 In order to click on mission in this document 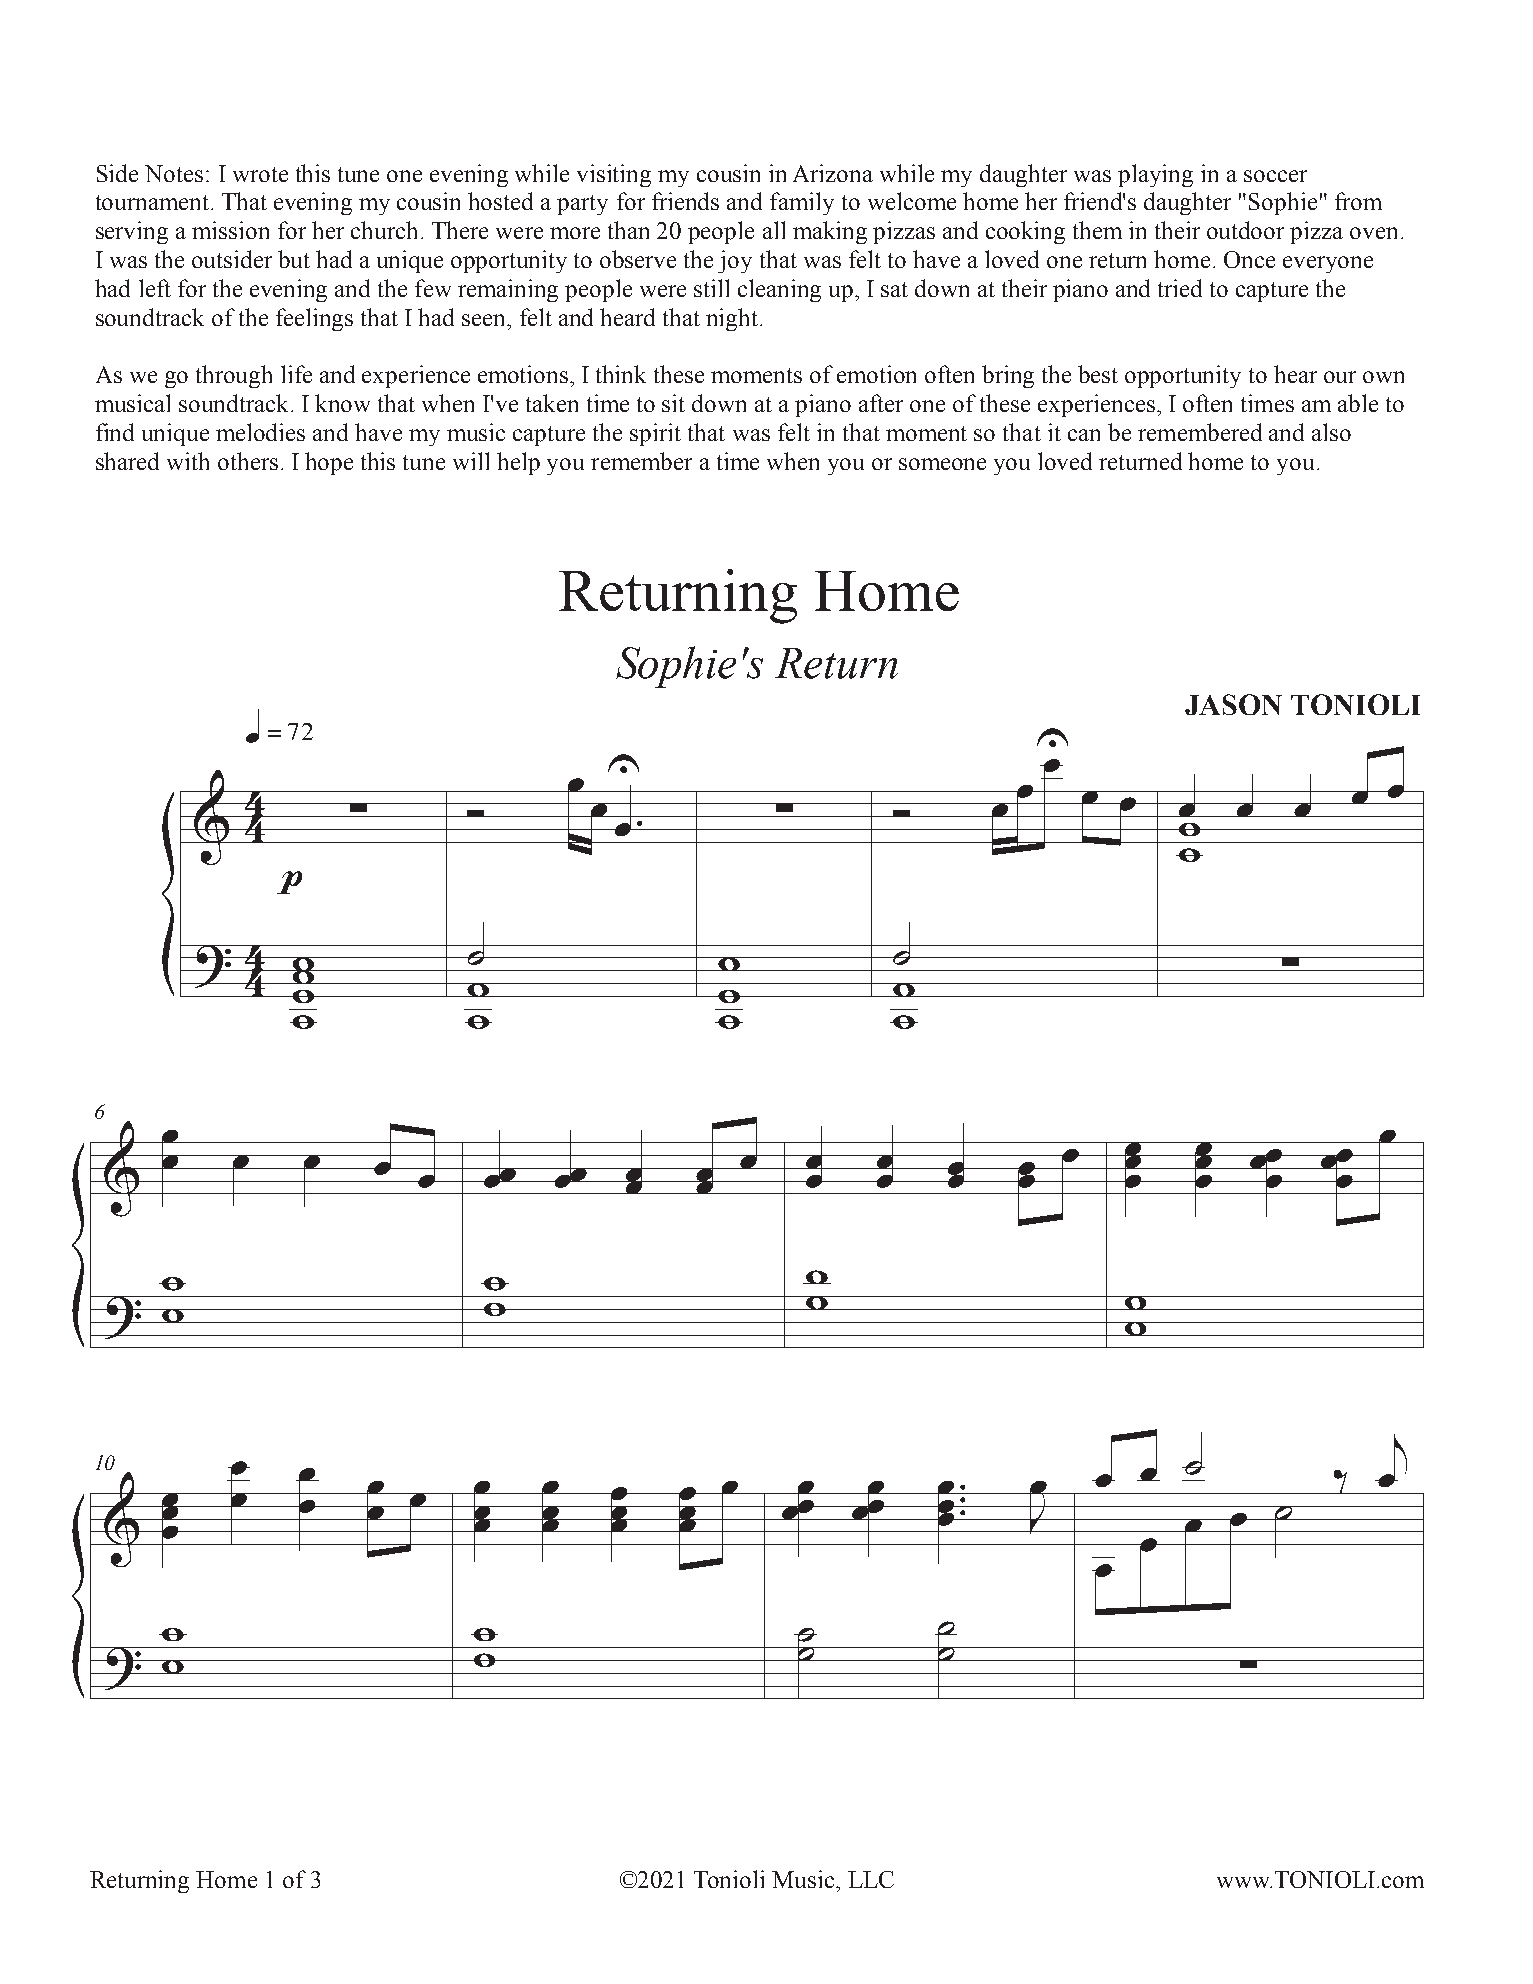, I will do `click(230, 230)`.
